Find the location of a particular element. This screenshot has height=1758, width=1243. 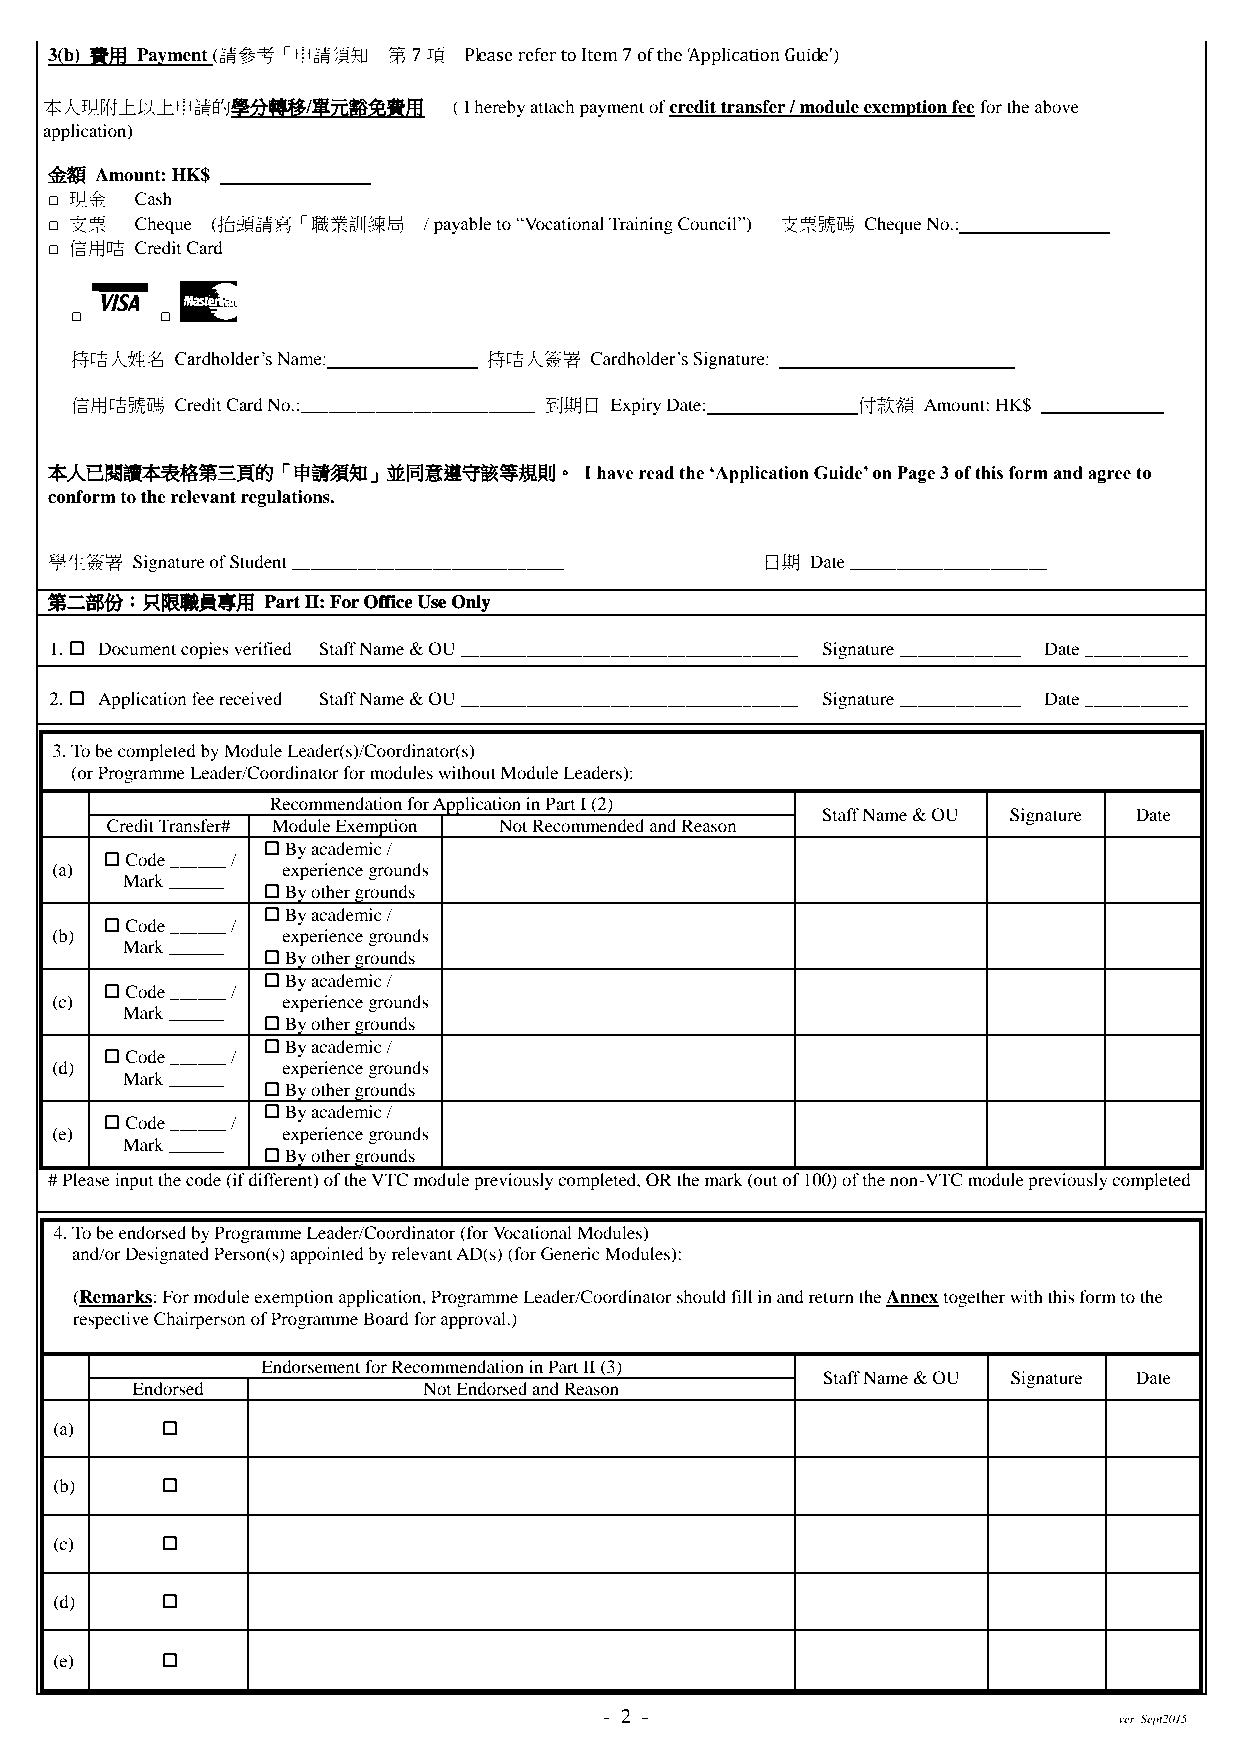

Annex is located at coordinates (912, 1298).
